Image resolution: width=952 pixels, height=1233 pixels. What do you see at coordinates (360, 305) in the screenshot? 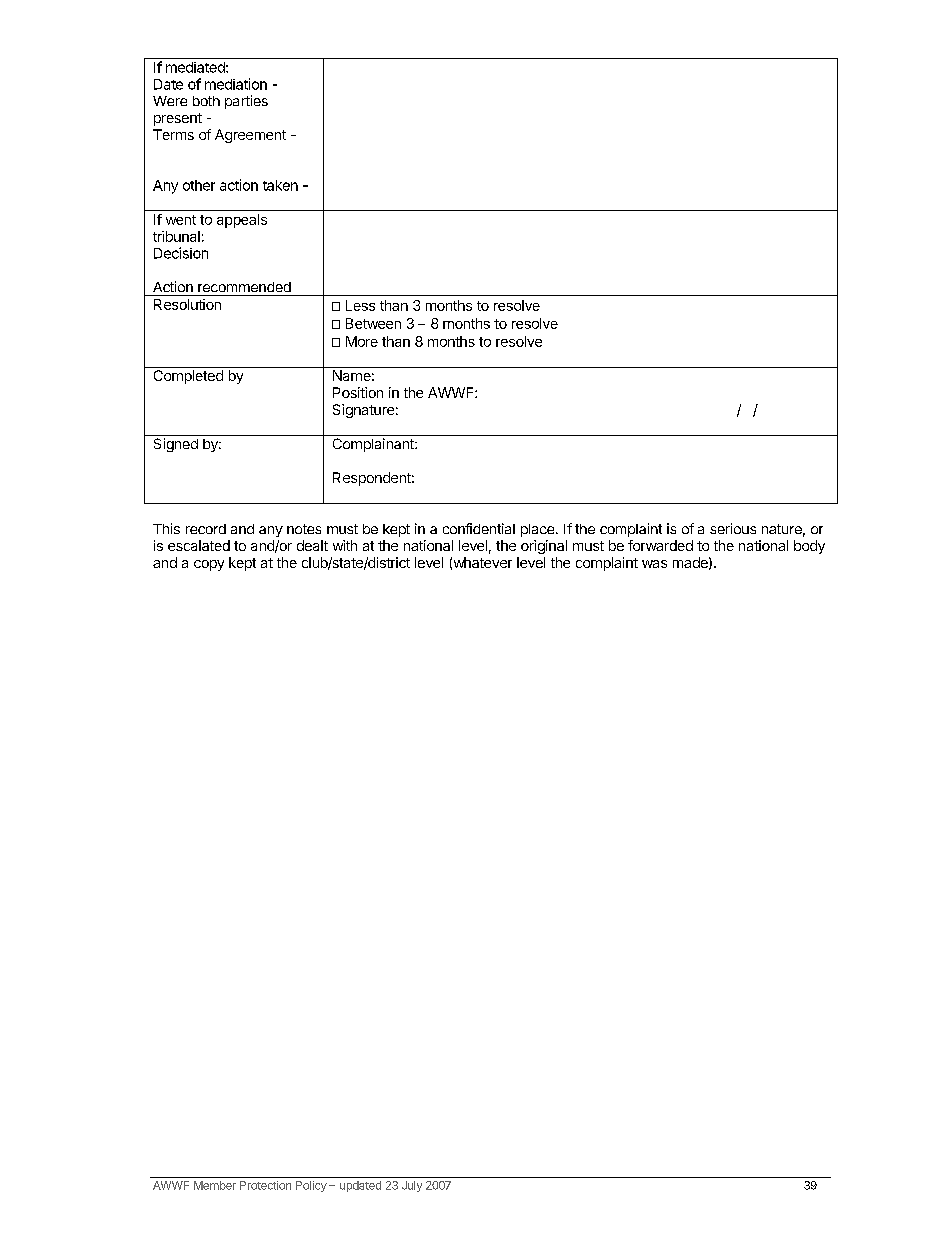
I see `Less` at bounding box center [360, 305].
